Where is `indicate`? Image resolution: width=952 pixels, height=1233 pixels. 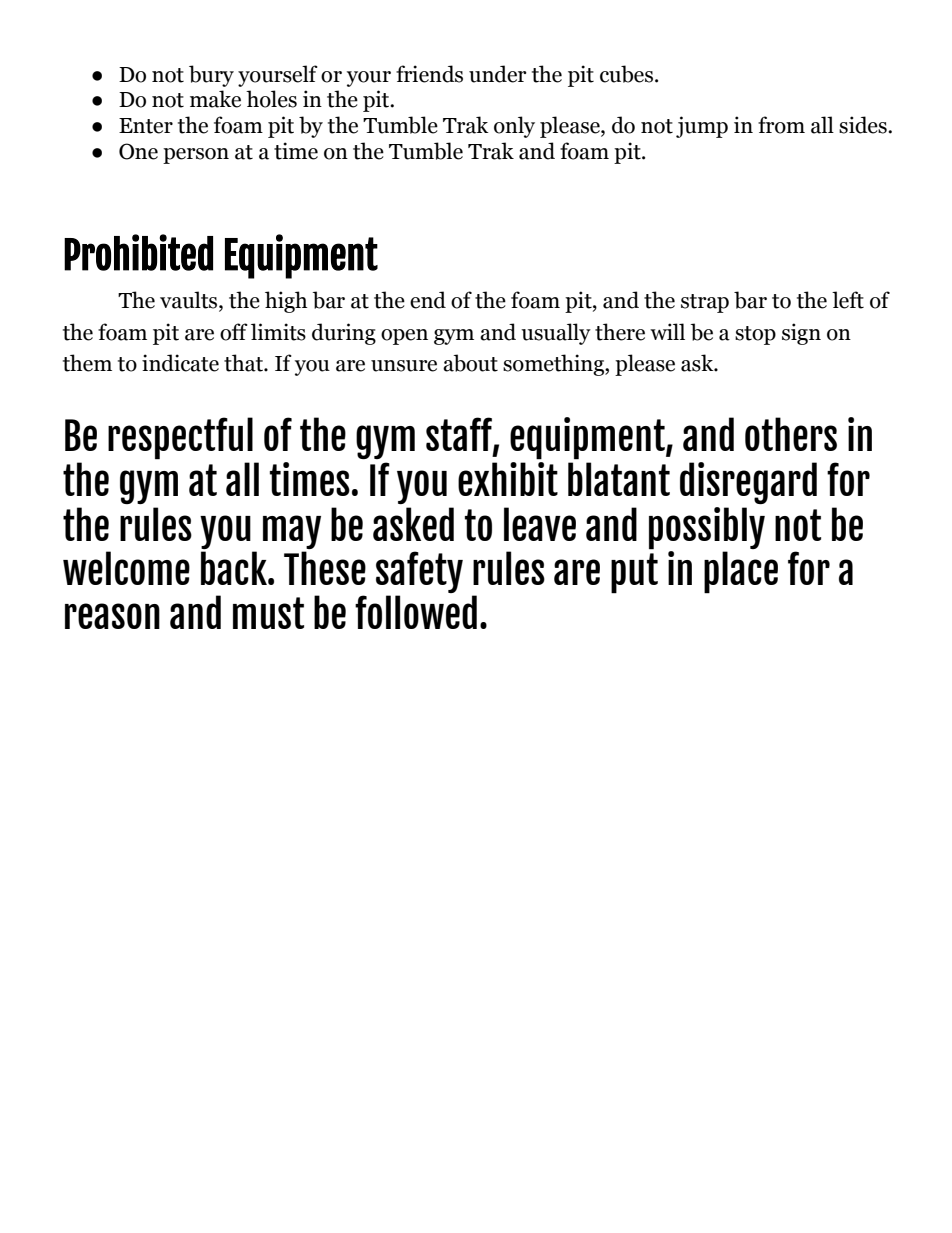
indicate is located at coordinates (180, 363).
